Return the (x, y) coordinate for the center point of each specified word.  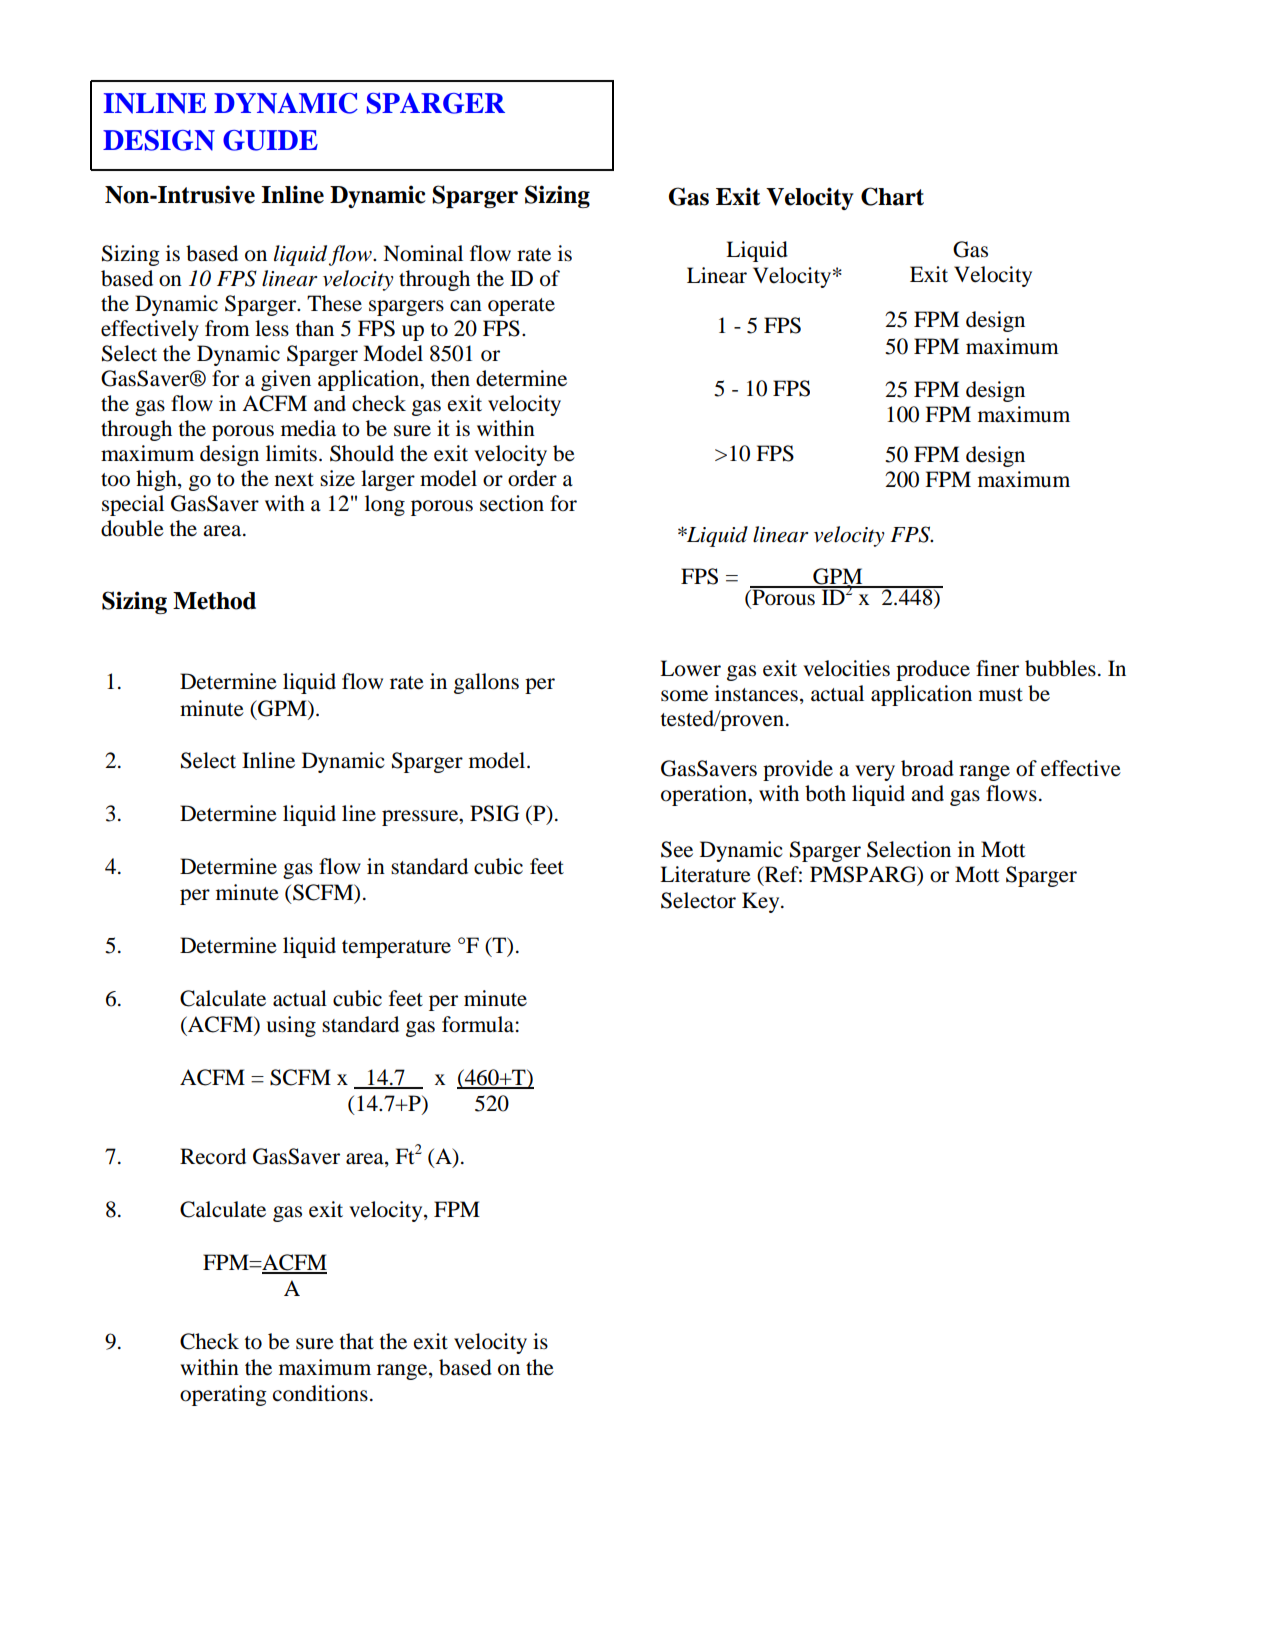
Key (762, 902)
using (291, 1026)
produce (933, 670)
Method (214, 601)
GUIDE (270, 140)
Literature (705, 874)
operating (223, 1395)
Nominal (423, 253)
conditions (320, 1393)
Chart (892, 196)
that (356, 1341)
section (512, 503)
